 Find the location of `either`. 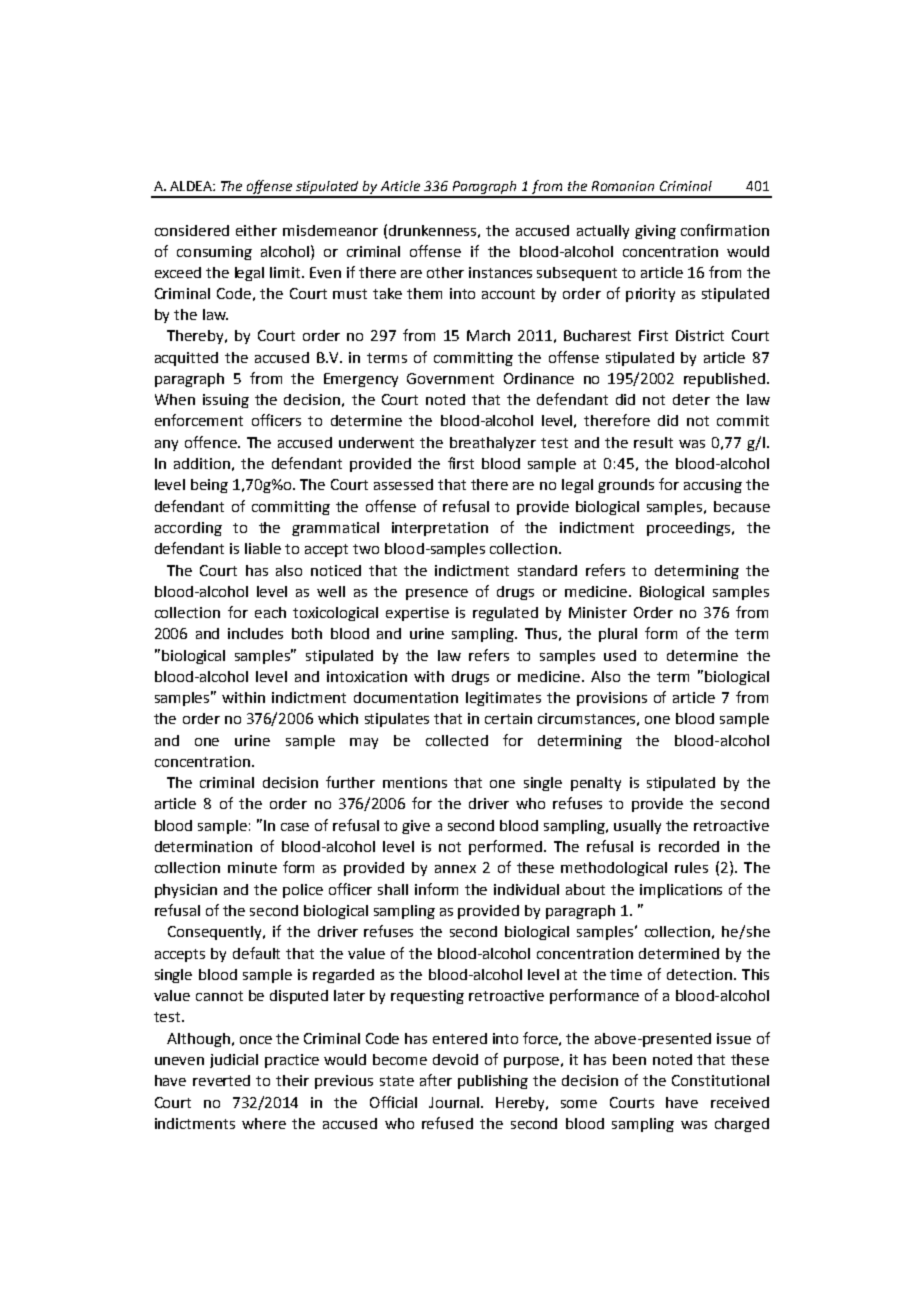

either is located at coordinates (256, 230).
